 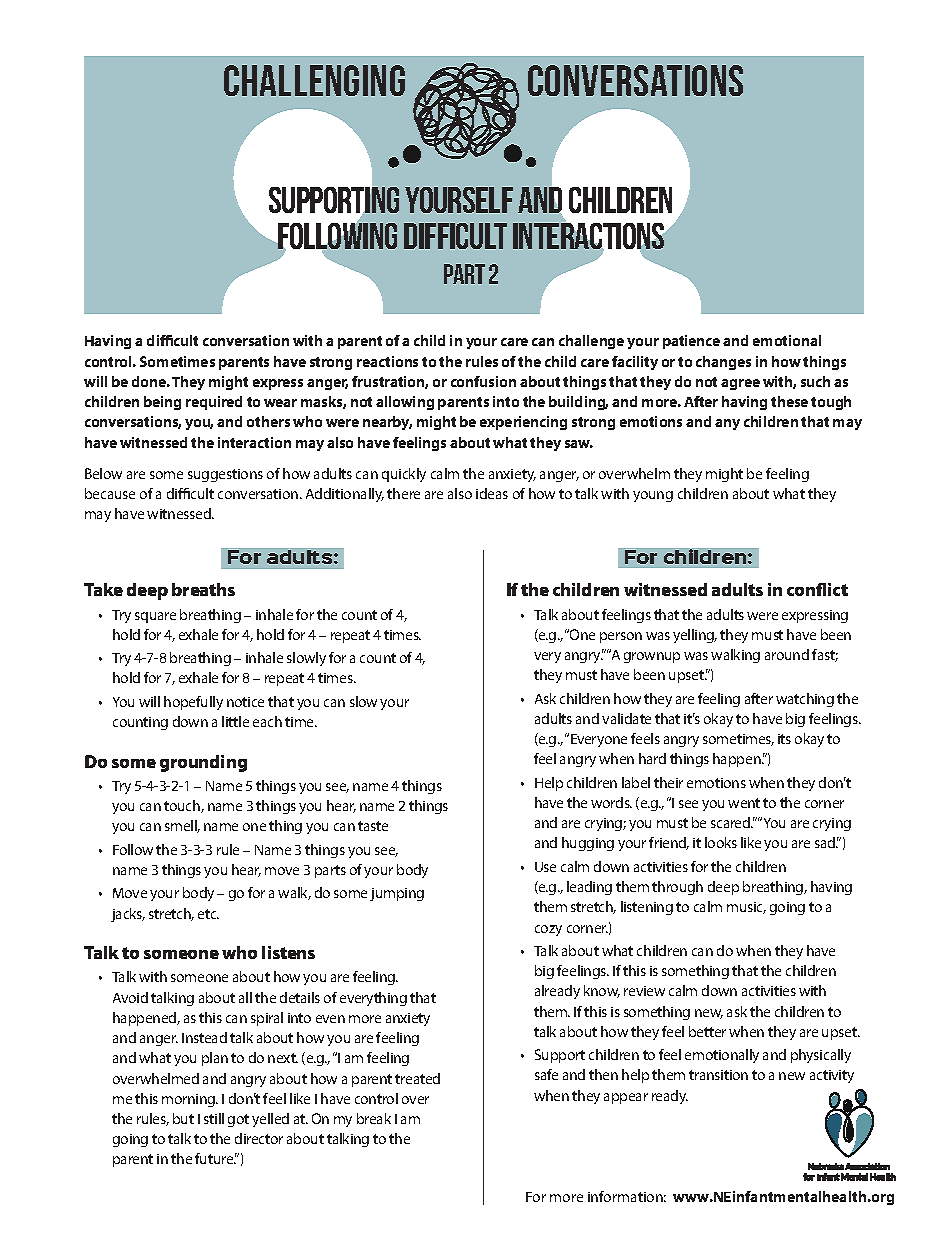 I want to click on treated, so click(x=417, y=1078).
